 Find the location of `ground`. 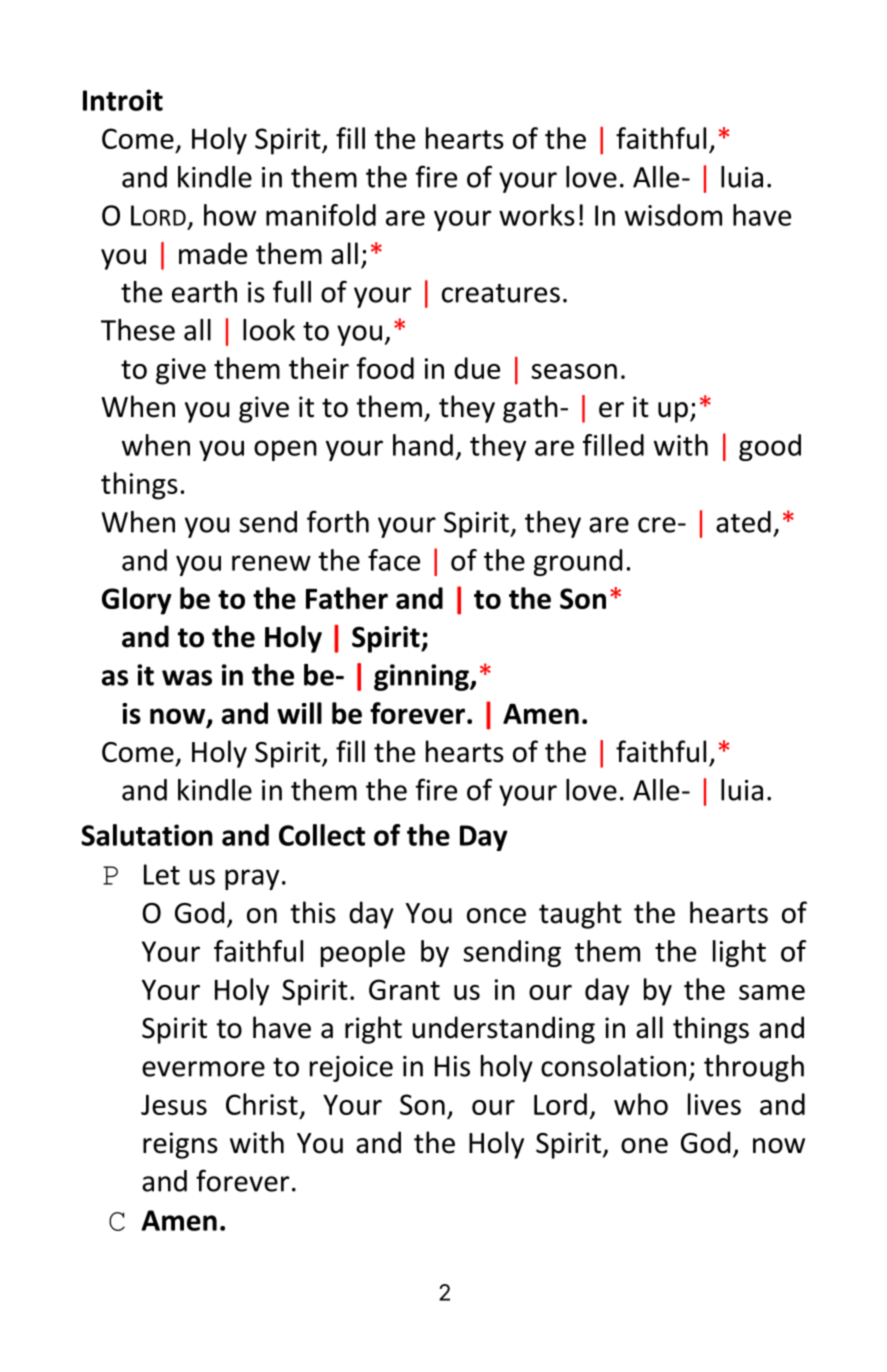

ground is located at coordinates (578, 562).
